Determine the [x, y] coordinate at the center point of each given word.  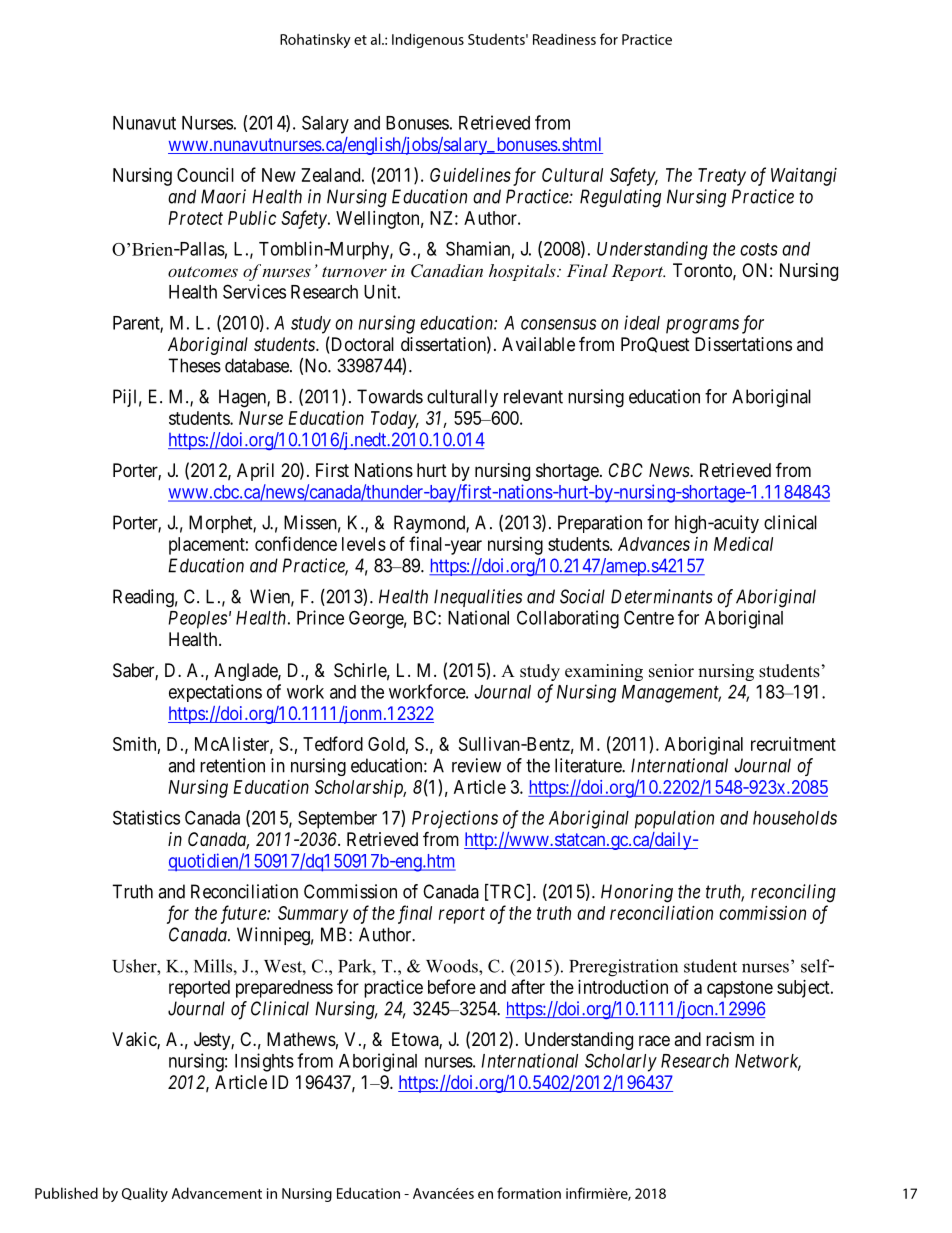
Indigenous [428, 40]
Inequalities [478, 598]
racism [730, 1039]
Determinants [662, 596]
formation [529, 1193]
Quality [145, 1194]
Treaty [722, 177]
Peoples [197, 620]
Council [205, 175]
